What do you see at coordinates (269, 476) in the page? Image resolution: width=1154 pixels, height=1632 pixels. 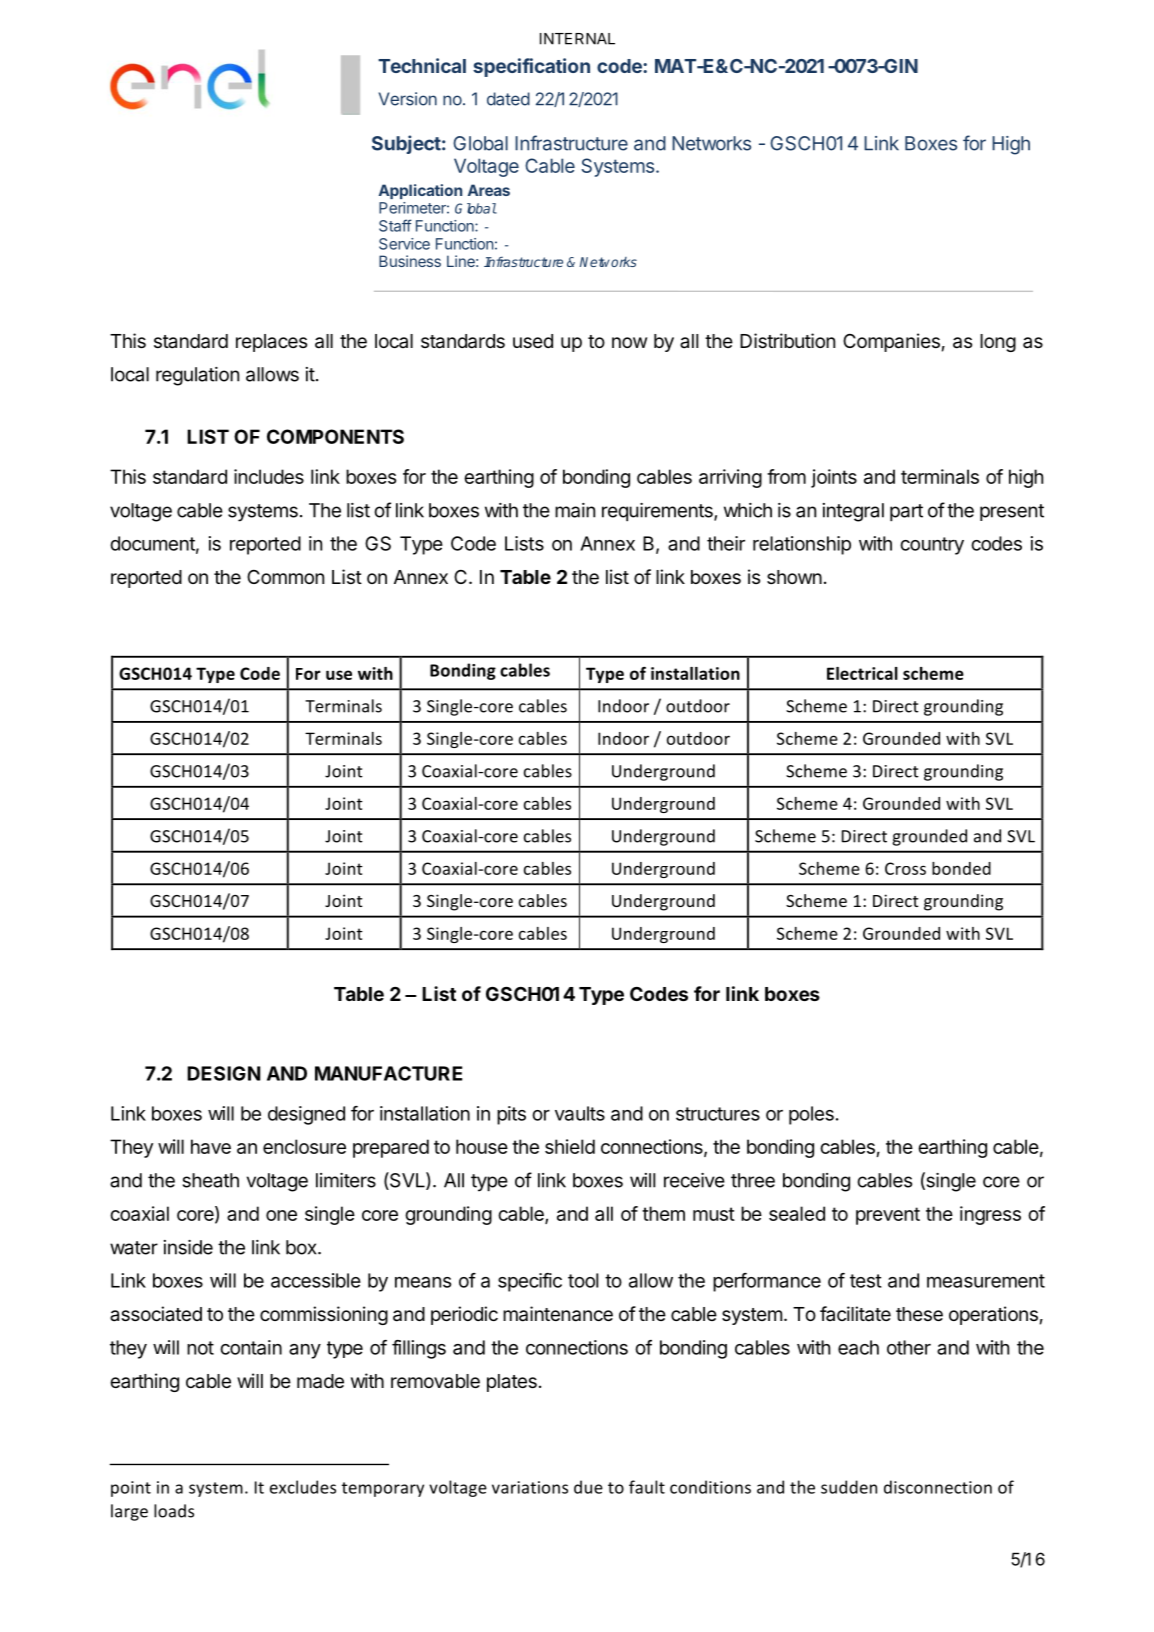 I see `includes` at bounding box center [269, 476].
